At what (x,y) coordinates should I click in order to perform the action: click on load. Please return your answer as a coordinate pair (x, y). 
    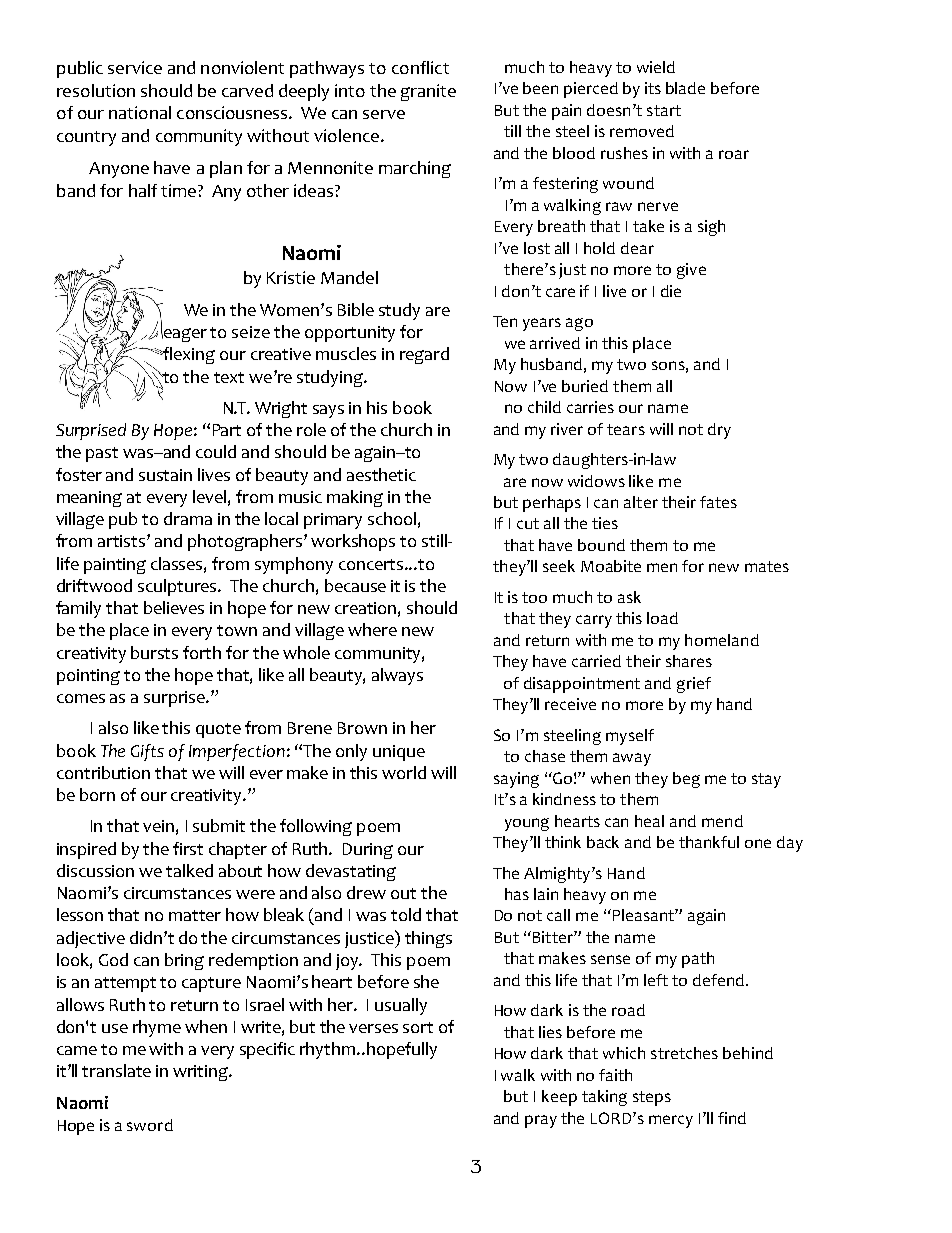
    Looking at the image, I should click on (662, 618).
